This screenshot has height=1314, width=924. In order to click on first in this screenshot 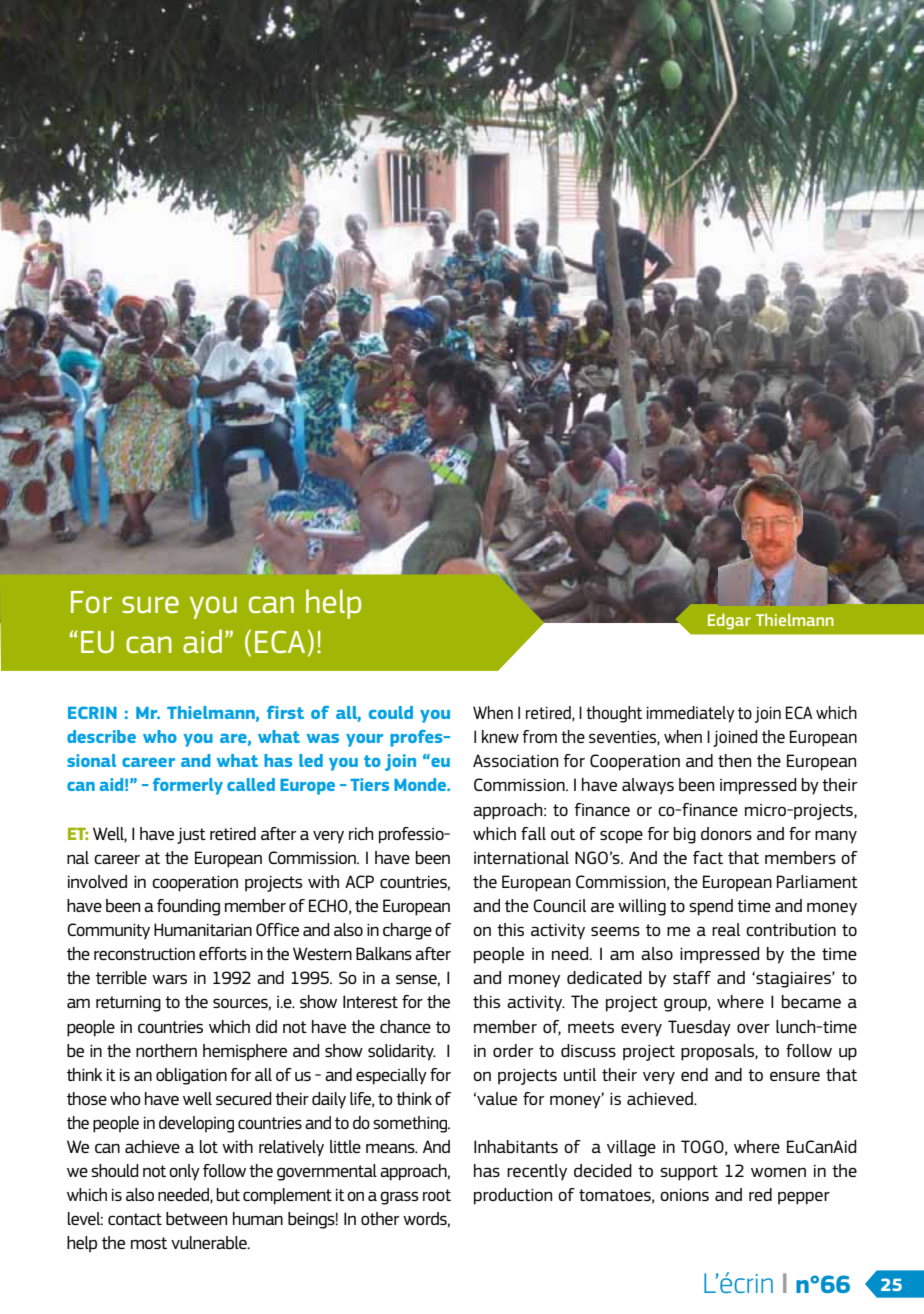, I will do `click(285, 712)`.
